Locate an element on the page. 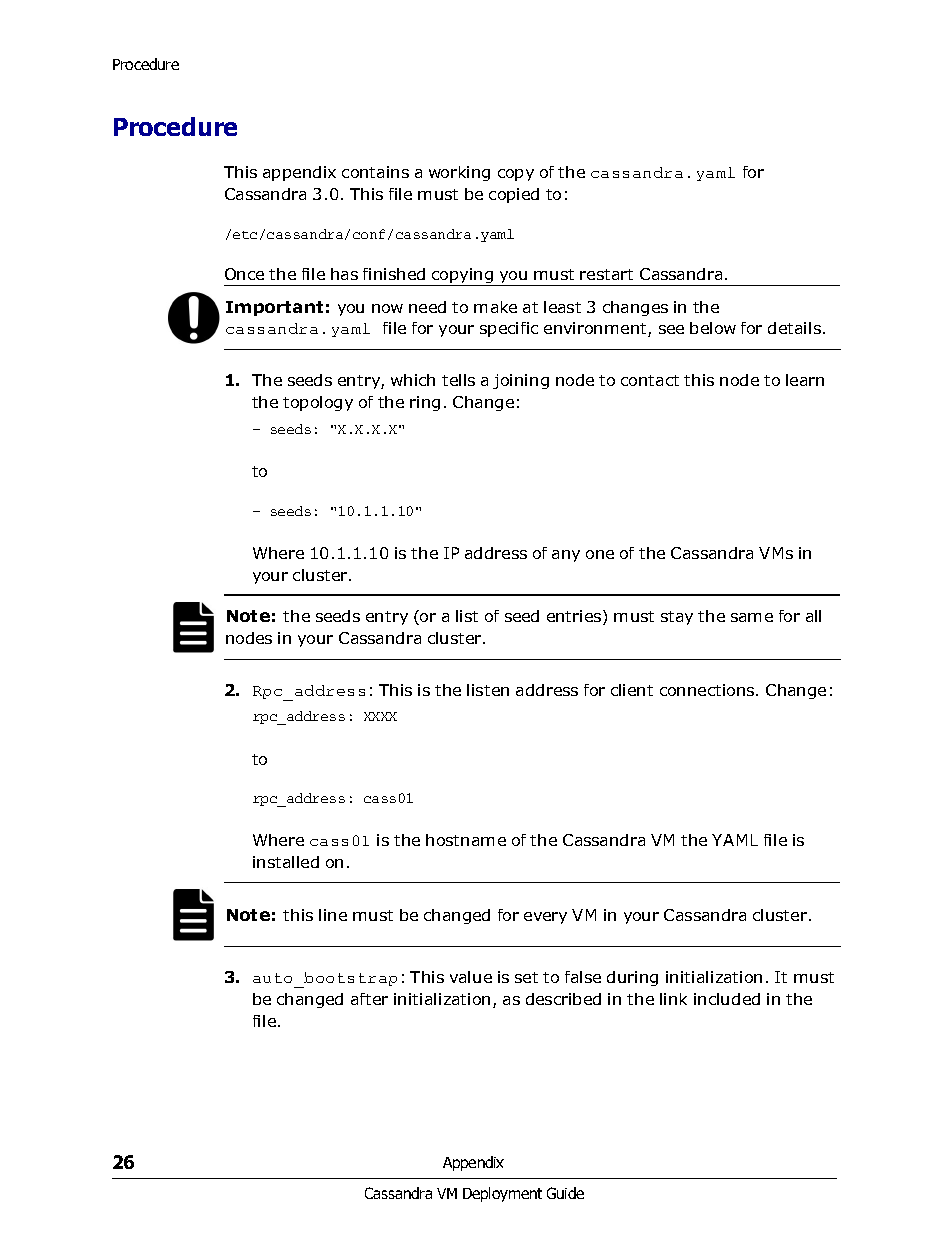 This page has height=1233, width=952. copied is located at coordinates (514, 195).
